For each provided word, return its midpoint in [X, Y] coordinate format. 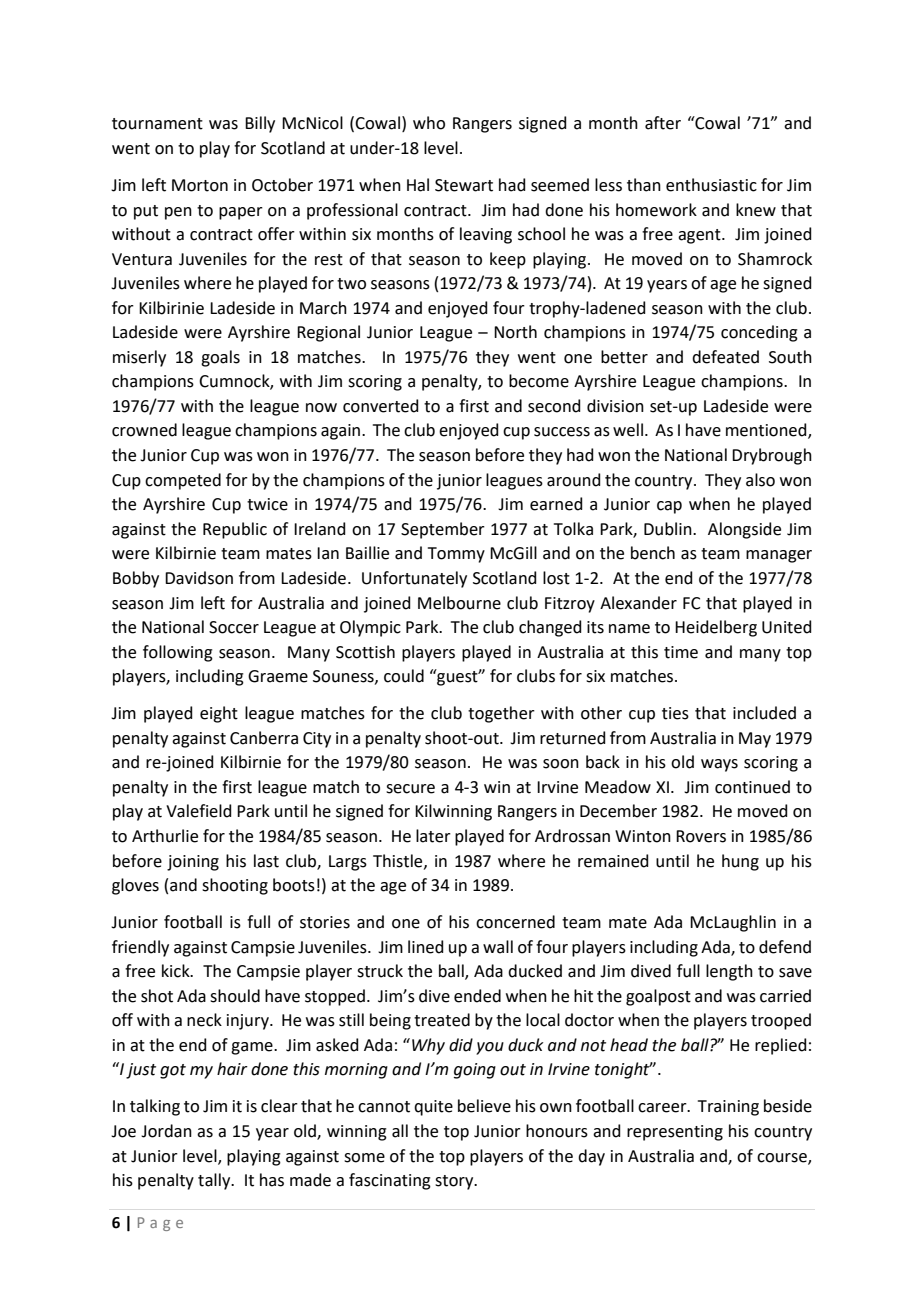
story [455, 1182]
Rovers [701, 836]
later [433, 836]
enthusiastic [711, 185]
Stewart [464, 185]
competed [183, 481]
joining [193, 863]
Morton [200, 185]
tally [215, 1181]
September [443, 530]
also [760, 480]
